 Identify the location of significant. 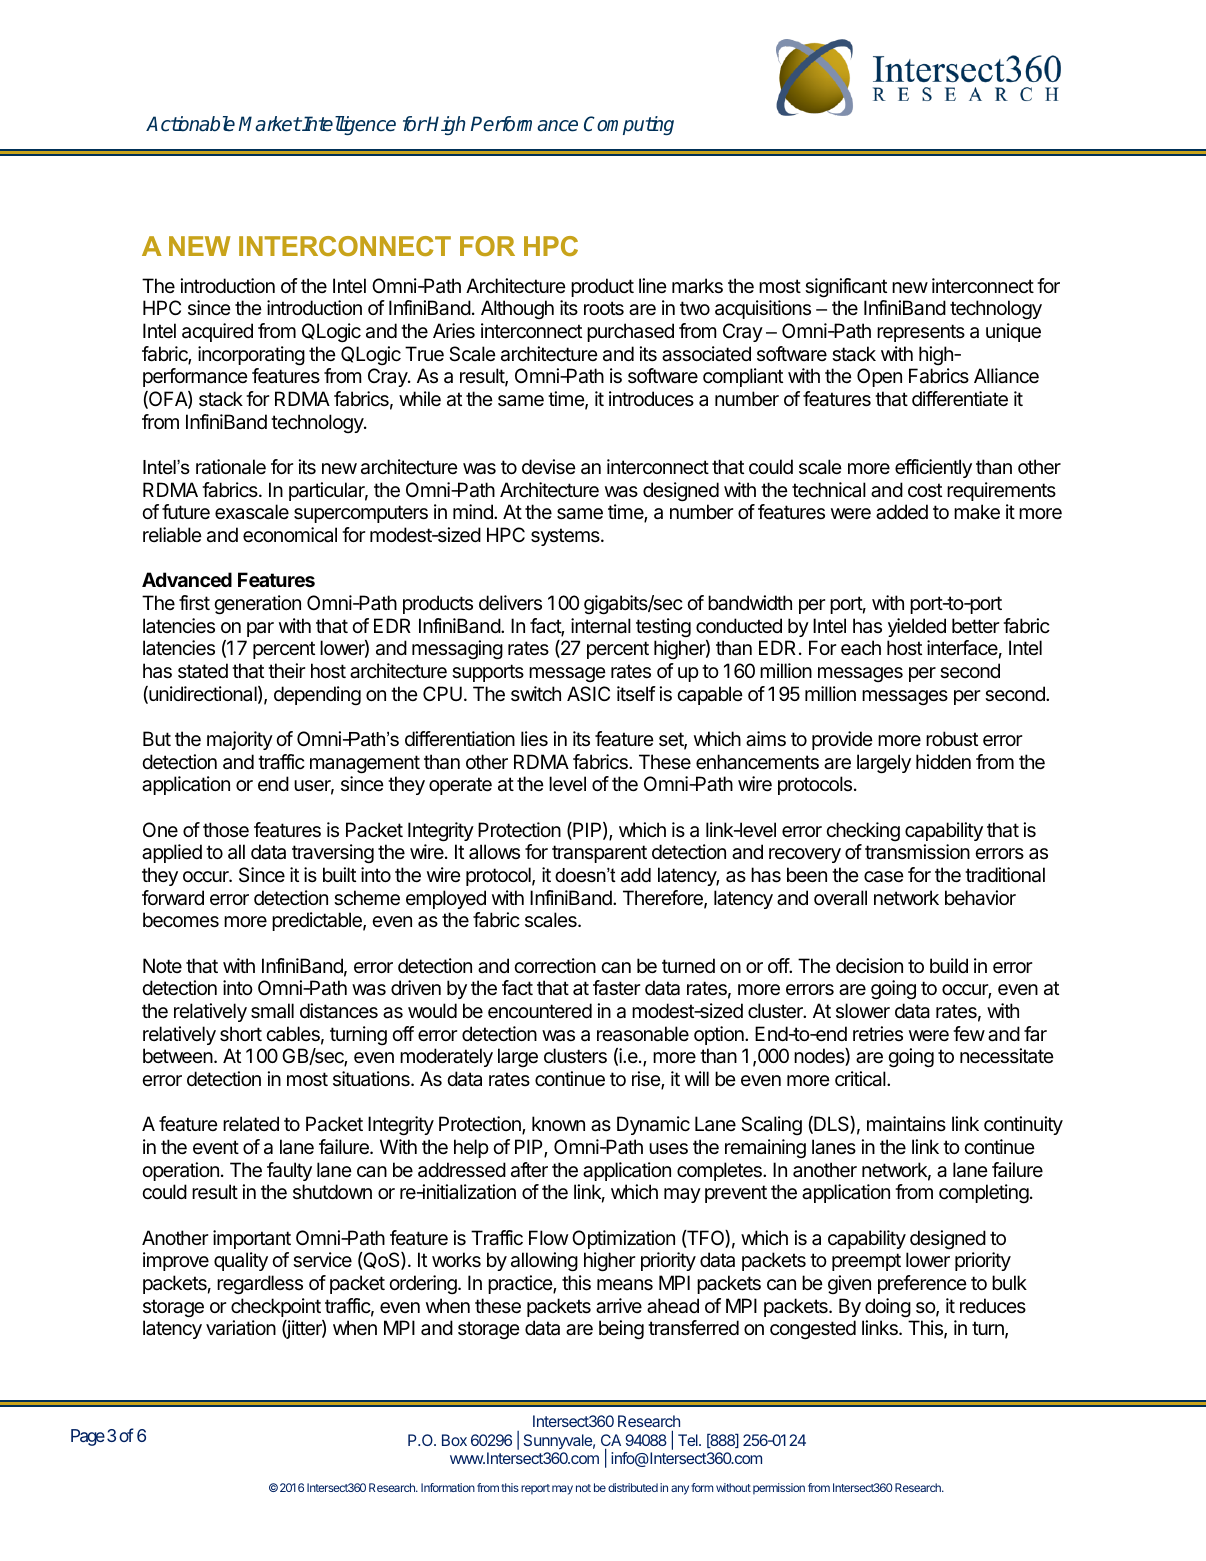
(846, 288).
